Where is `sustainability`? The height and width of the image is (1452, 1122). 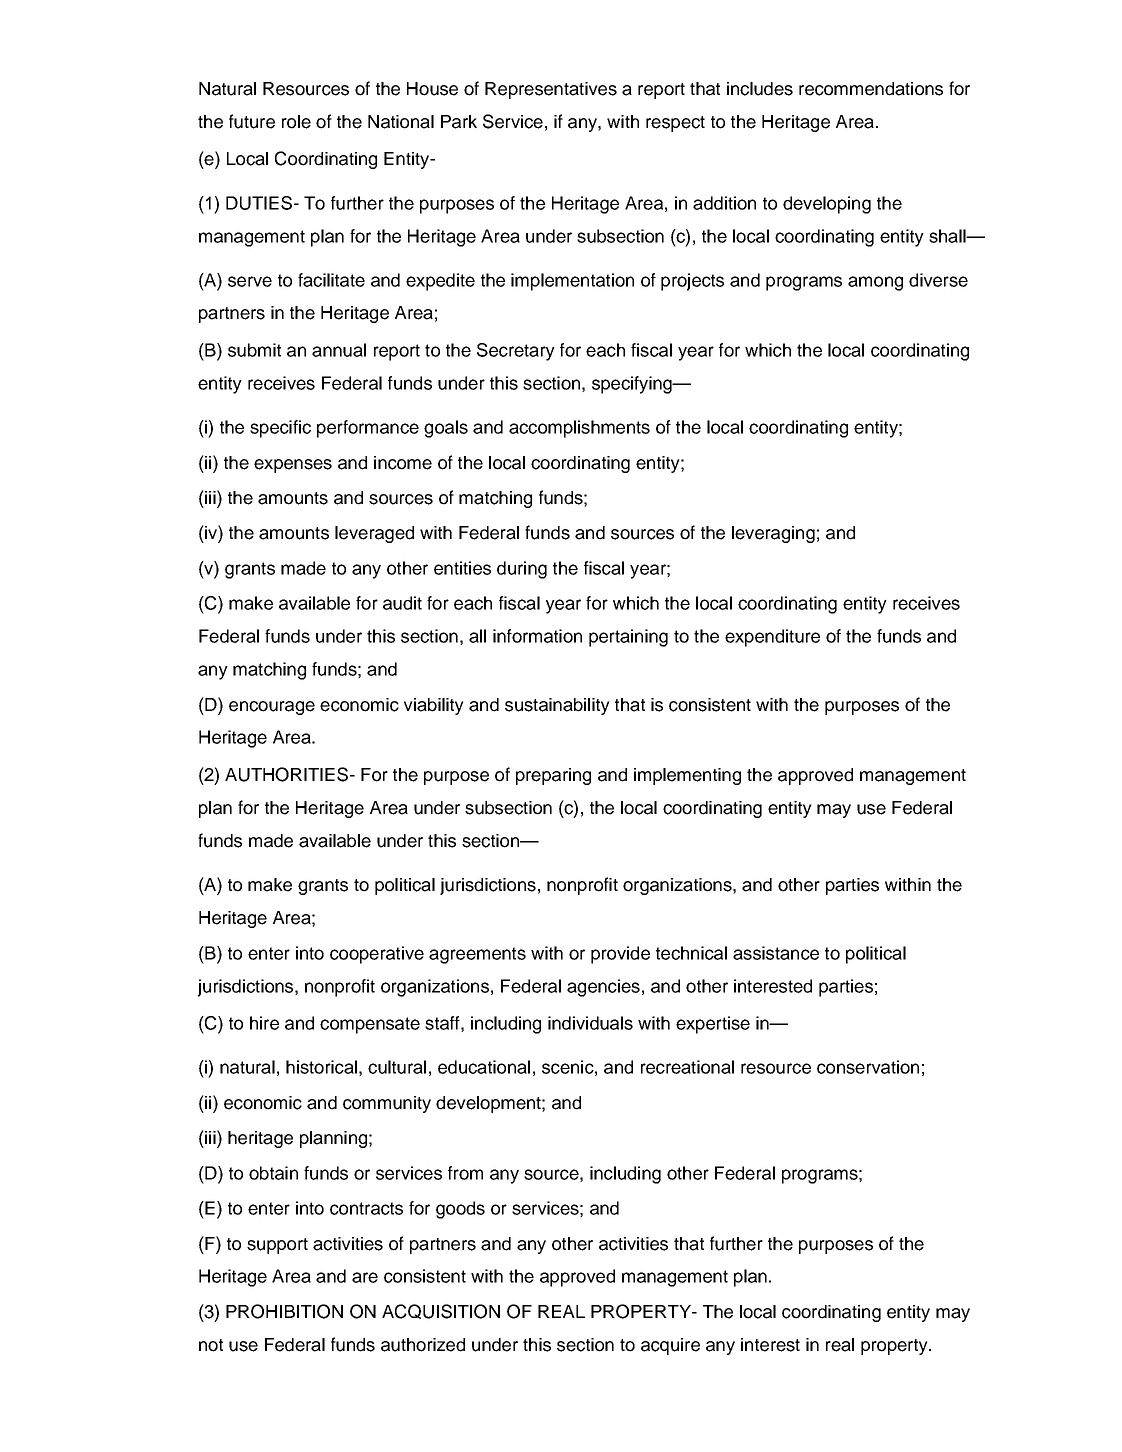 sustainability is located at coordinates (557, 706).
